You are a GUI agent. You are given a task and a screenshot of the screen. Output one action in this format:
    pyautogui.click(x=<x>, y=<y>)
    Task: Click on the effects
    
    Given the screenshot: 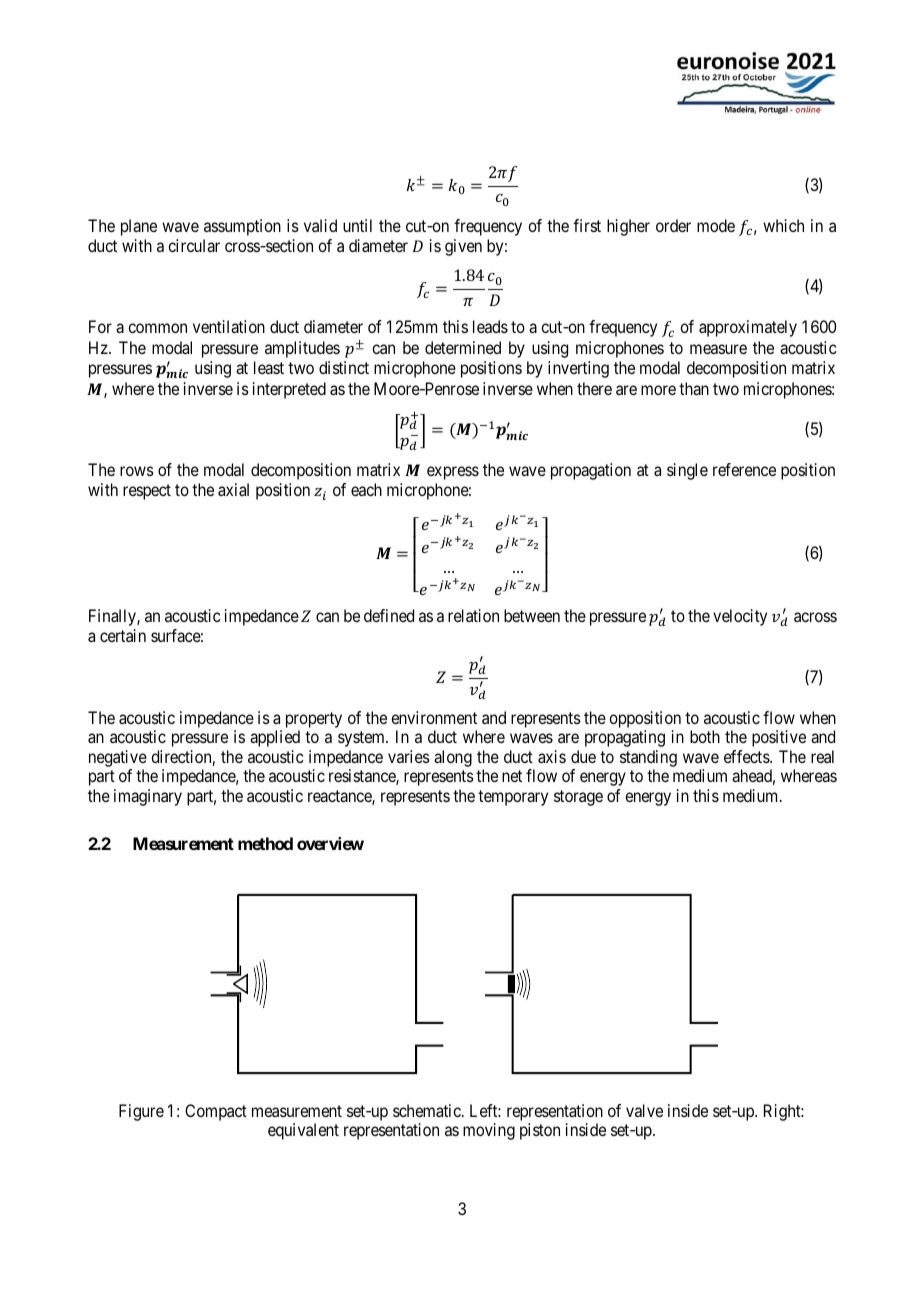 What is the action you would take?
    pyautogui.click(x=747, y=756)
